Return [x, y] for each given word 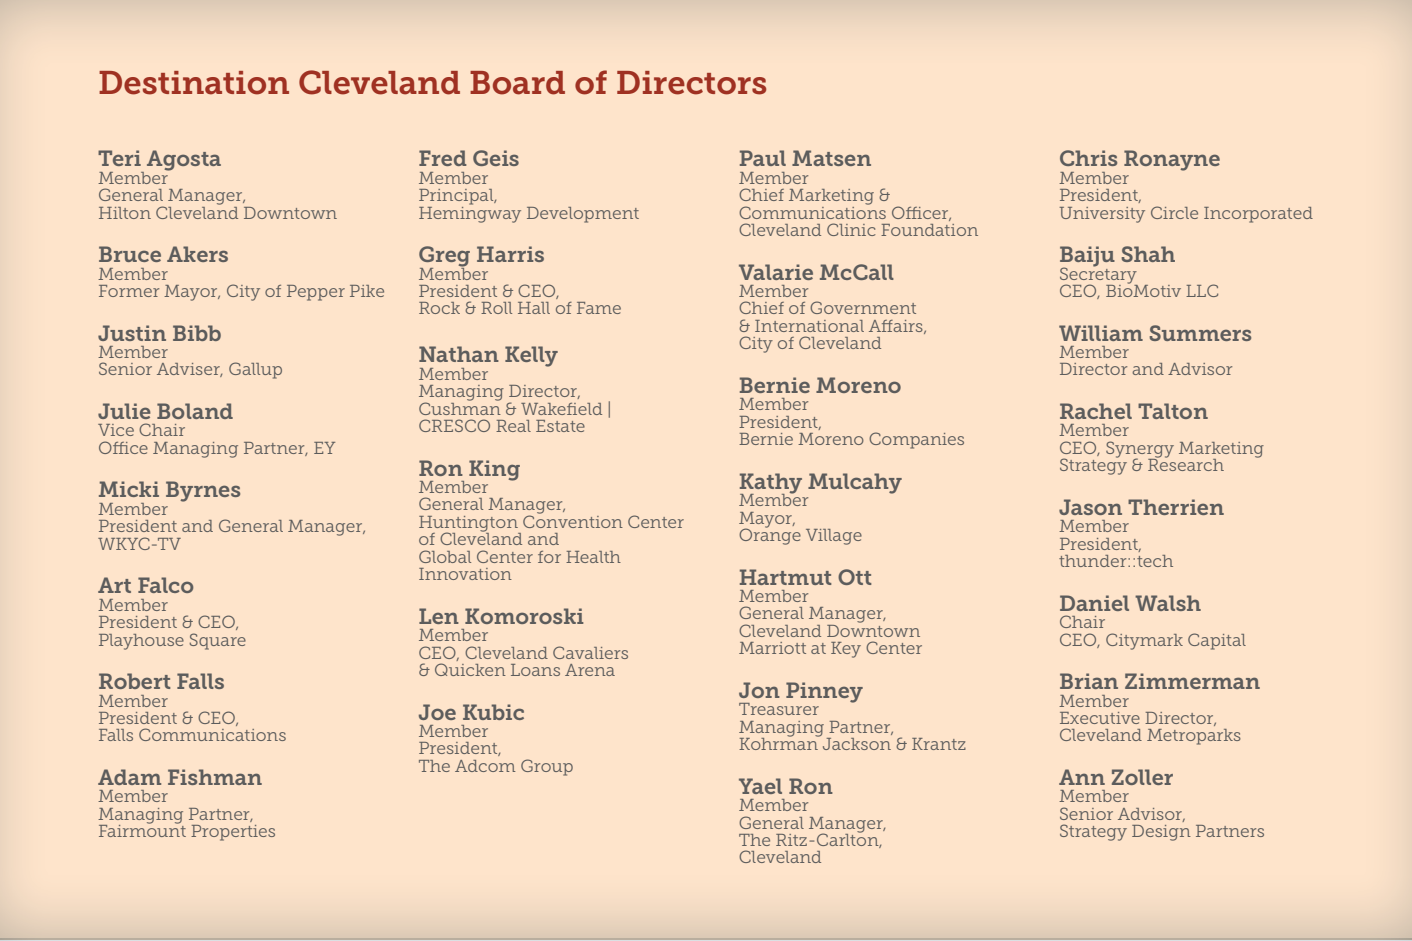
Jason [1090, 507]
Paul [763, 158]
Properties [233, 833]
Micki [129, 489]
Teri [119, 158]
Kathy [771, 484]
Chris [1088, 158]
